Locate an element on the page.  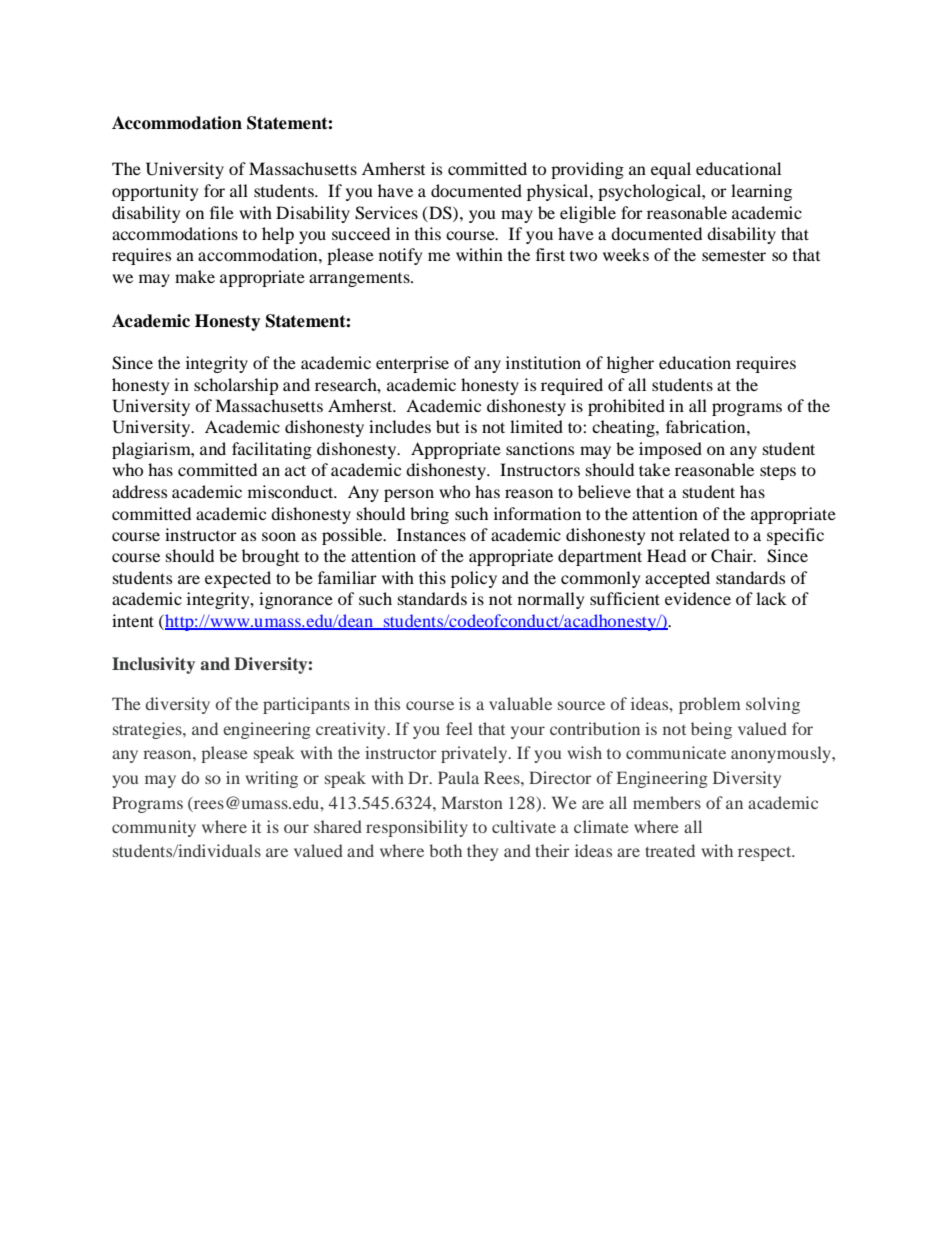
file is located at coordinates (222, 212).
